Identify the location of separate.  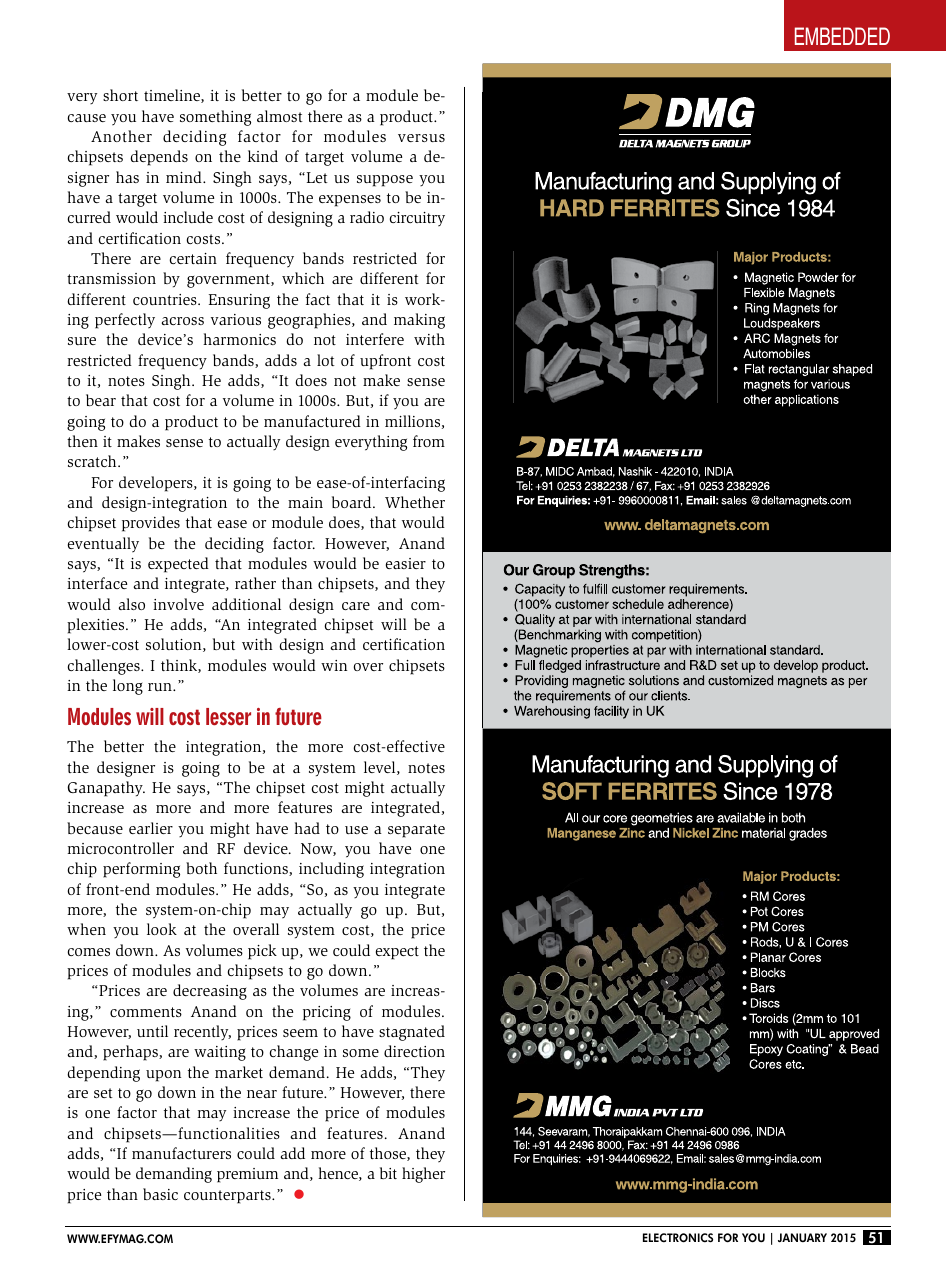
(416, 831).
